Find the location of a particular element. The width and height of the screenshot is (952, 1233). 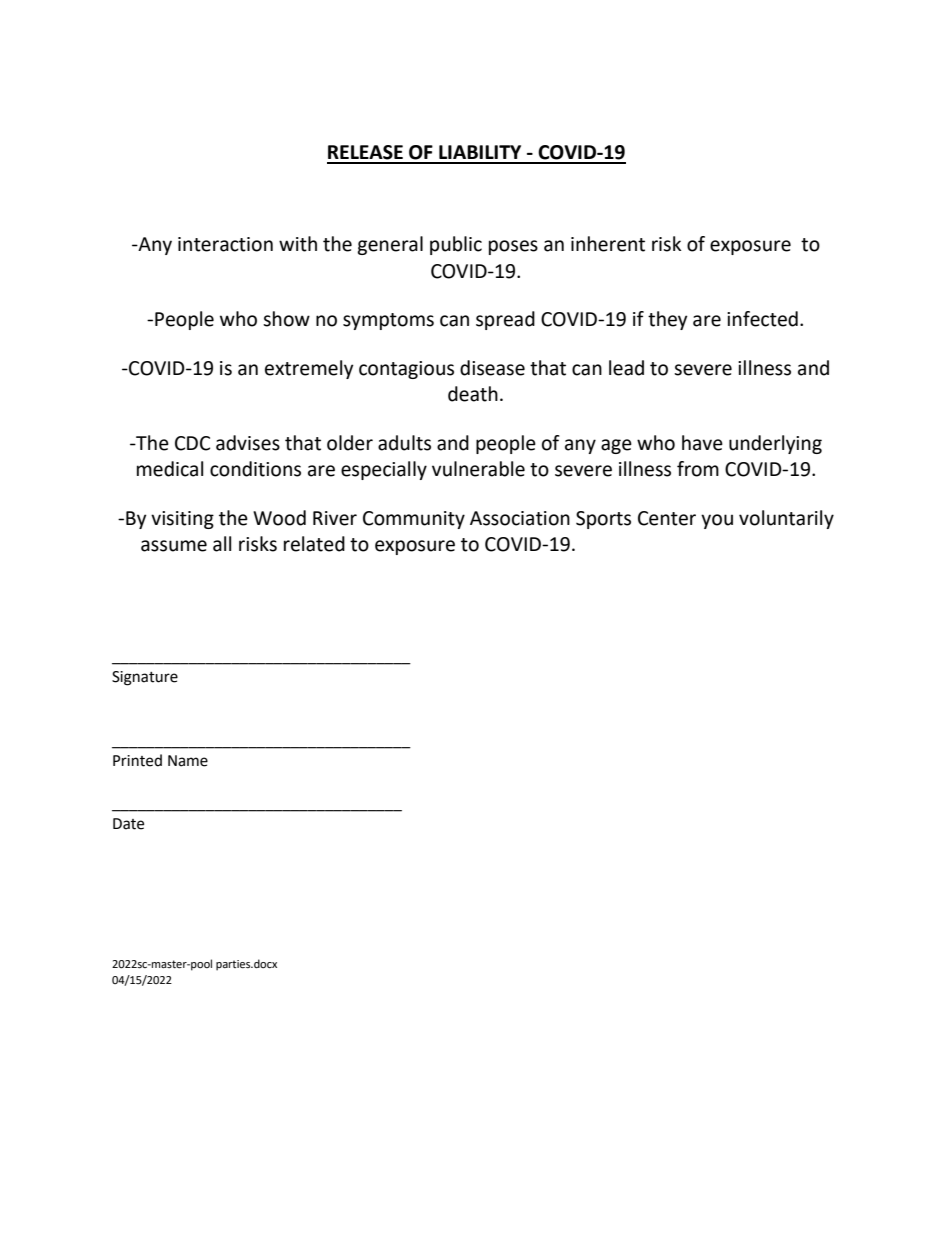

Center is located at coordinates (667, 518).
